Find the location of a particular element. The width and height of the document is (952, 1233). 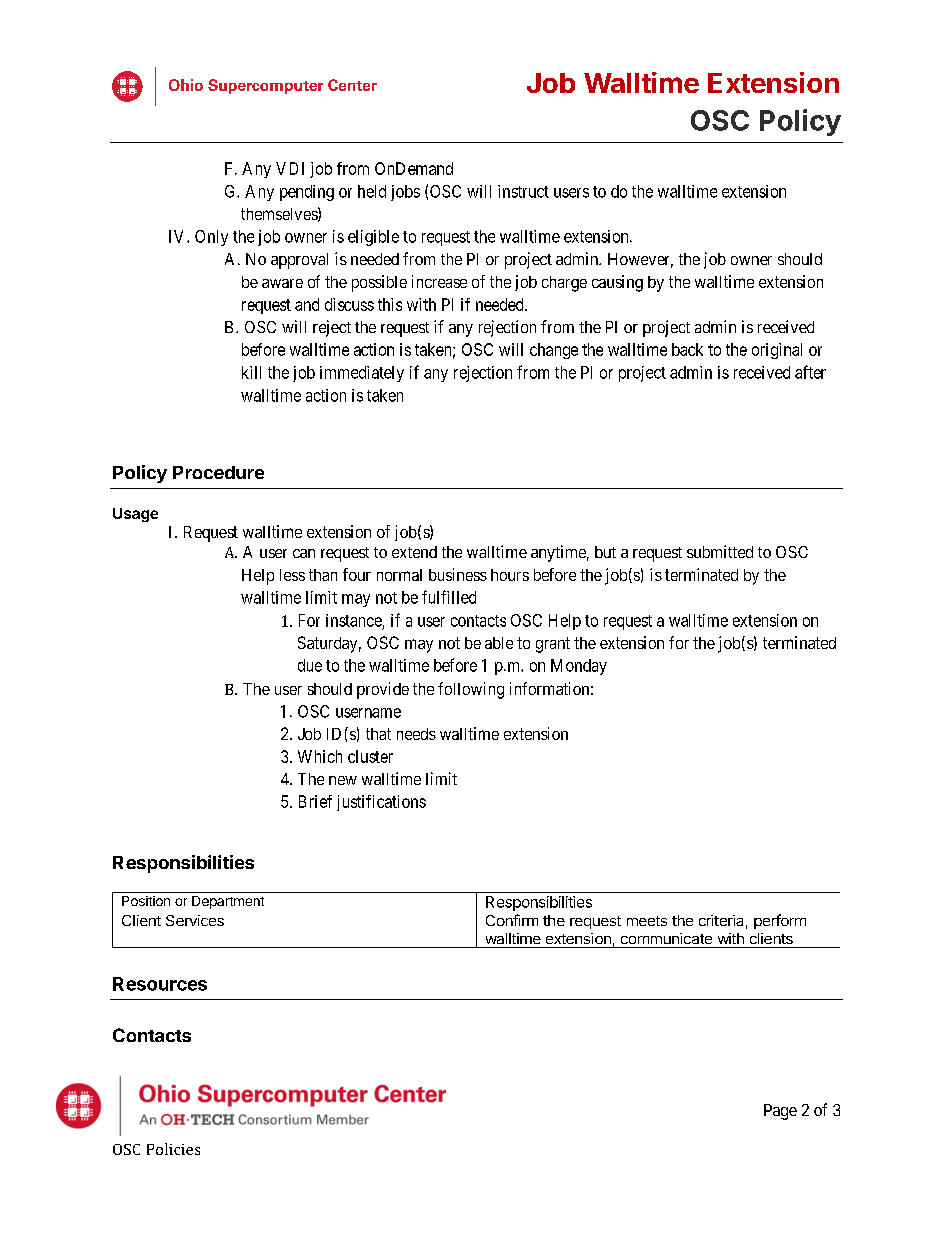

causing is located at coordinates (617, 283).
